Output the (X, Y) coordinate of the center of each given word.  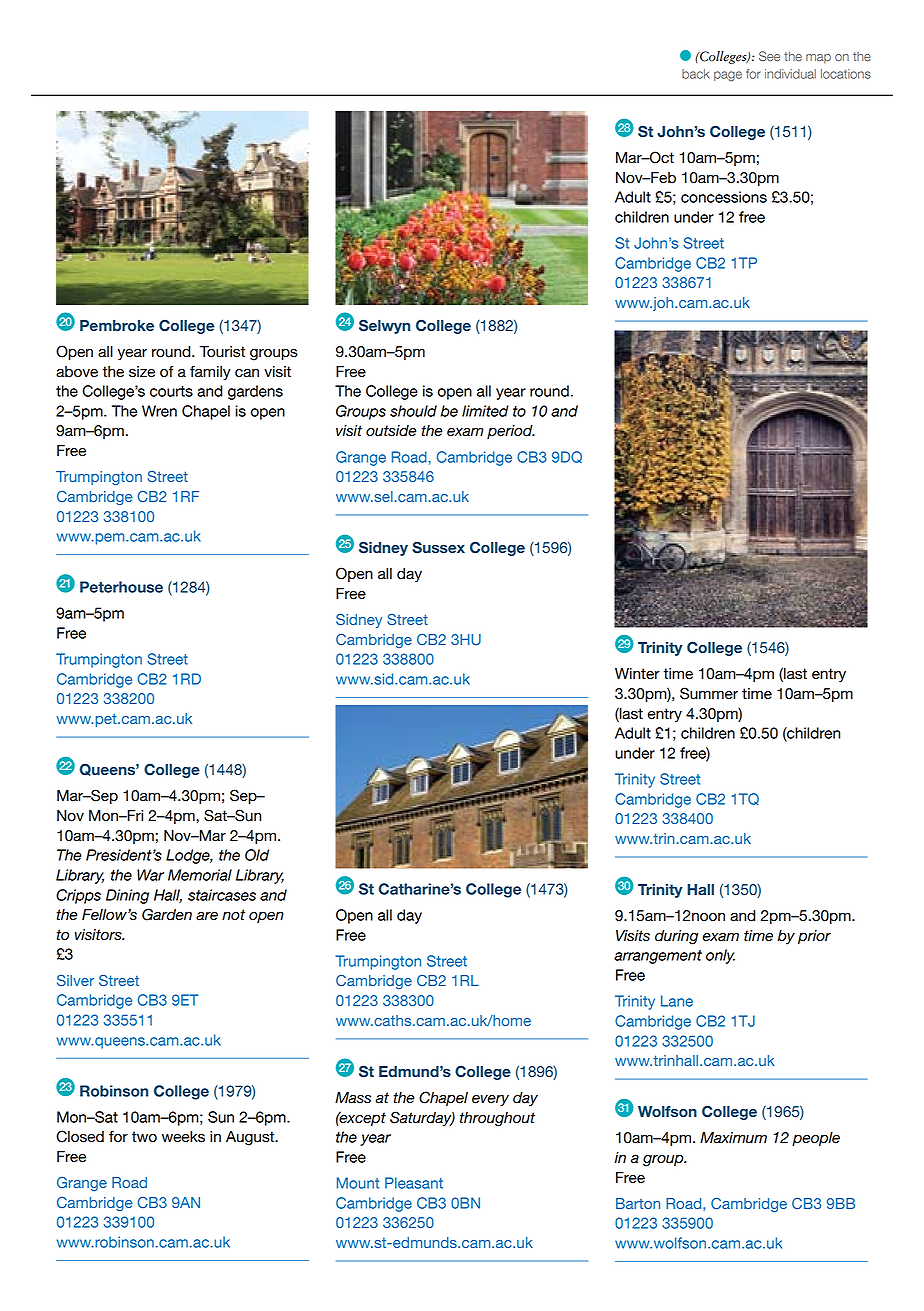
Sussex (438, 547)
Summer (709, 693)
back (696, 74)
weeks (183, 1137)
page (728, 76)
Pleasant (414, 1183)
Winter (637, 674)
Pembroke (117, 325)
